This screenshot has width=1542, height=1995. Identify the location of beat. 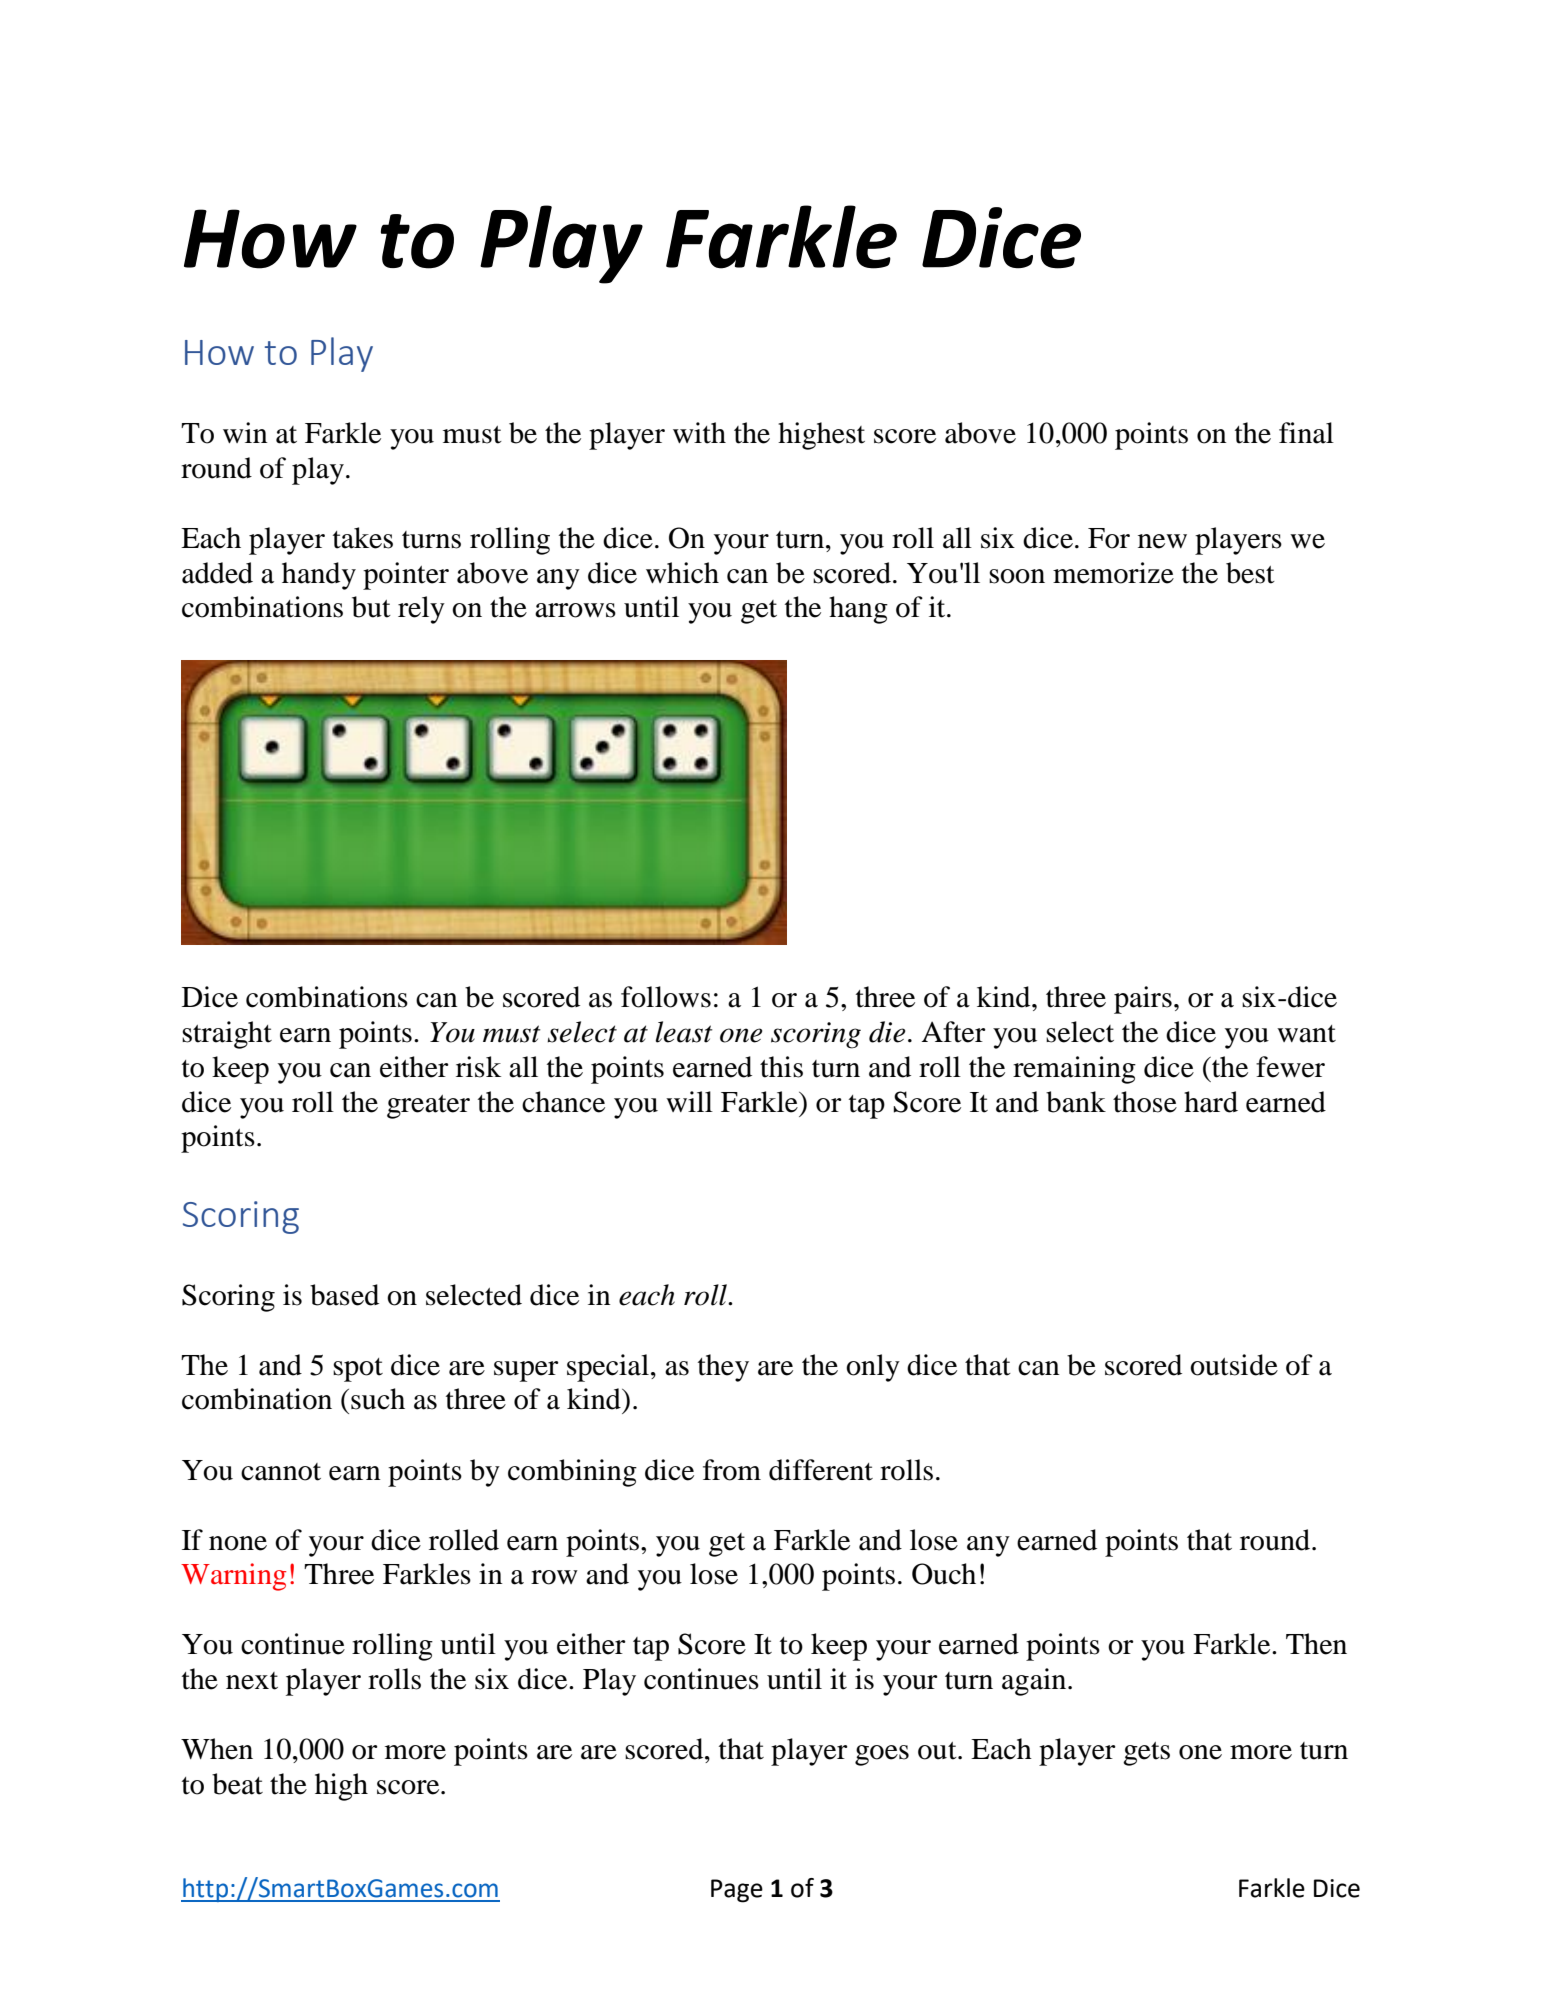
(237, 1784).
